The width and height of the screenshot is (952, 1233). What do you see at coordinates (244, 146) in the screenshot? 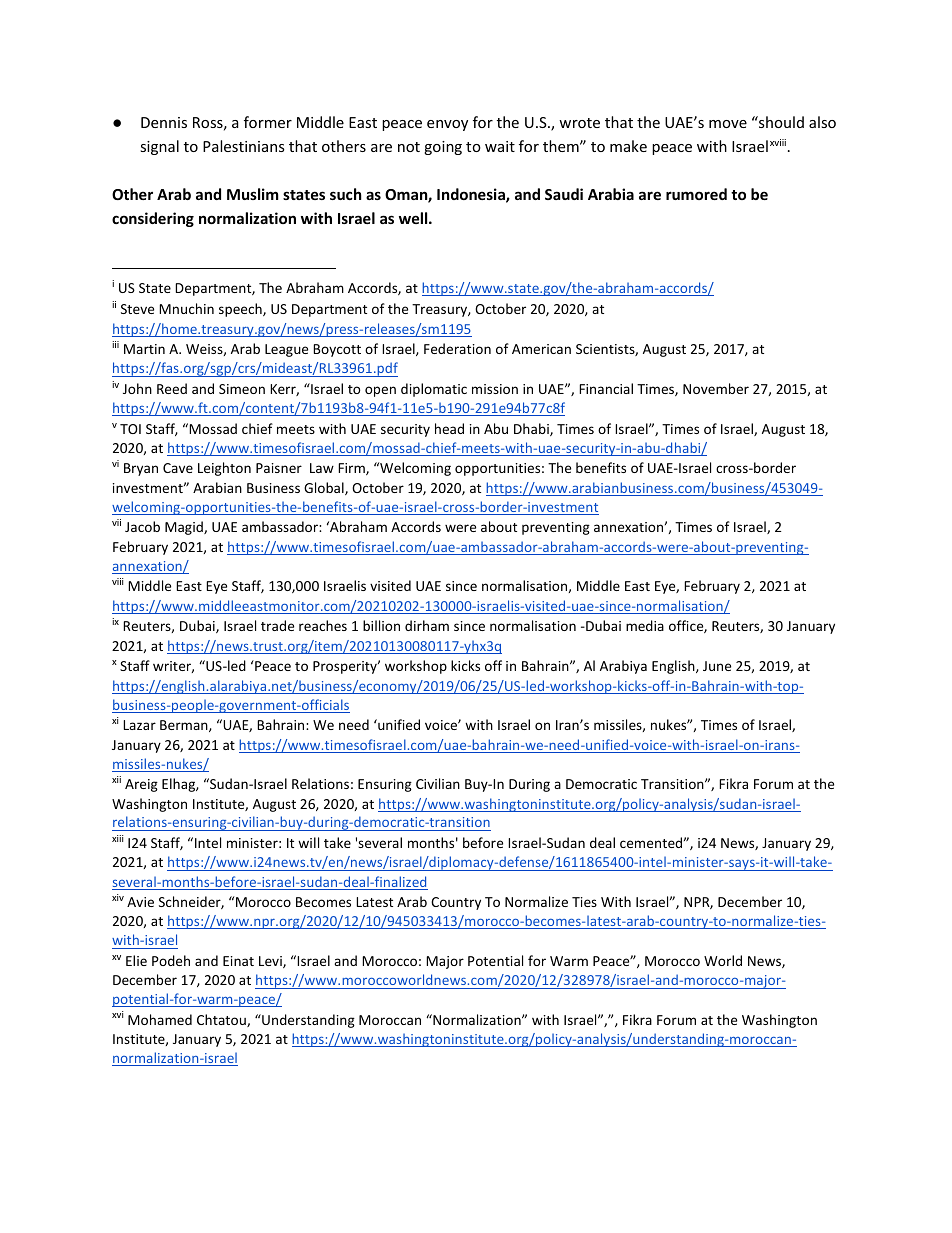
I see `Palestinians` at bounding box center [244, 146].
